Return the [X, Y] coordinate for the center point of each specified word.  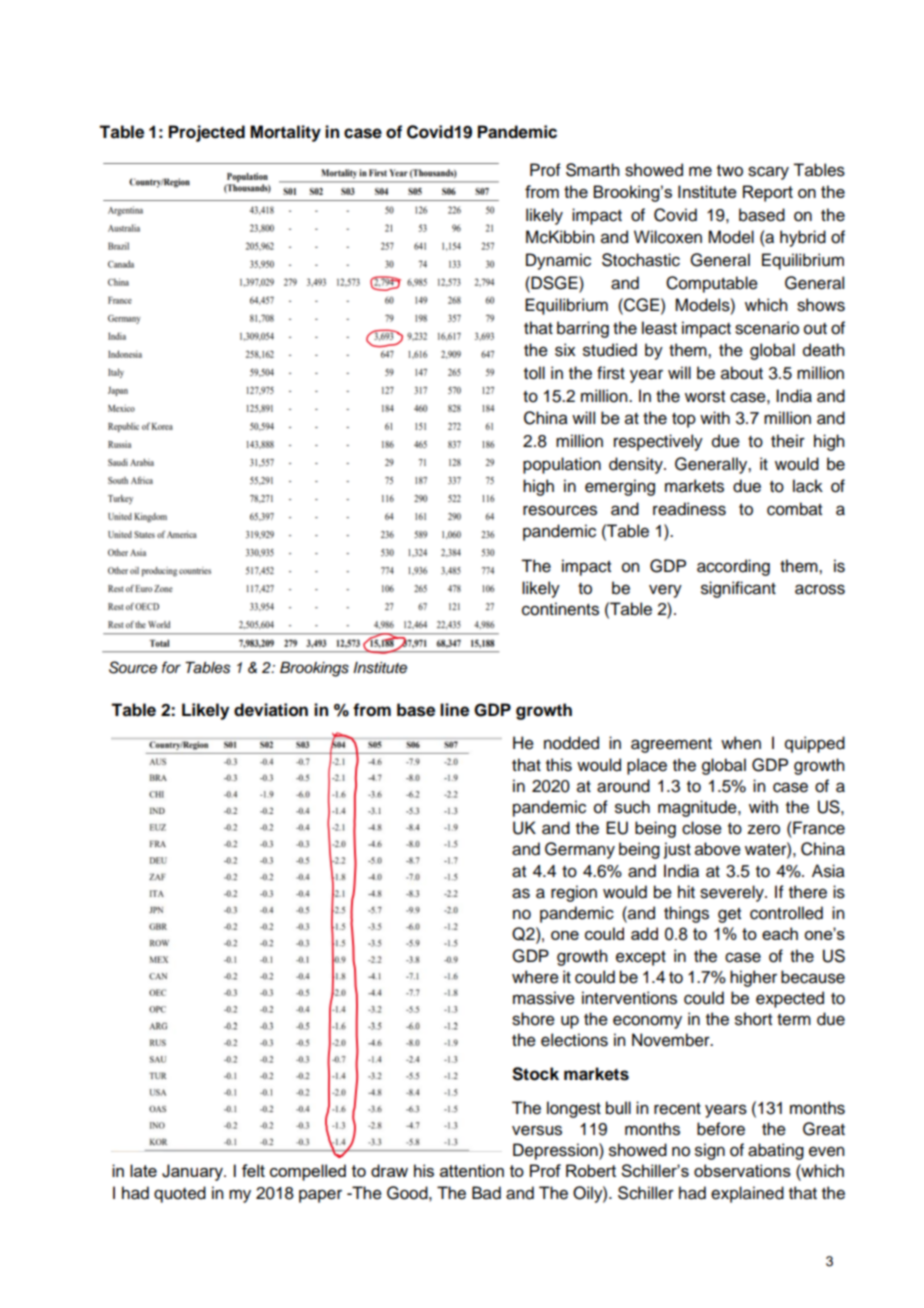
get [729, 915]
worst [705, 397]
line [454, 710]
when [741, 743]
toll [534, 373]
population [562, 465]
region [574, 893]
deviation [271, 710]
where [535, 977]
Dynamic [558, 261]
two [730, 171]
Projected [207, 133]
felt [253, 1170]
